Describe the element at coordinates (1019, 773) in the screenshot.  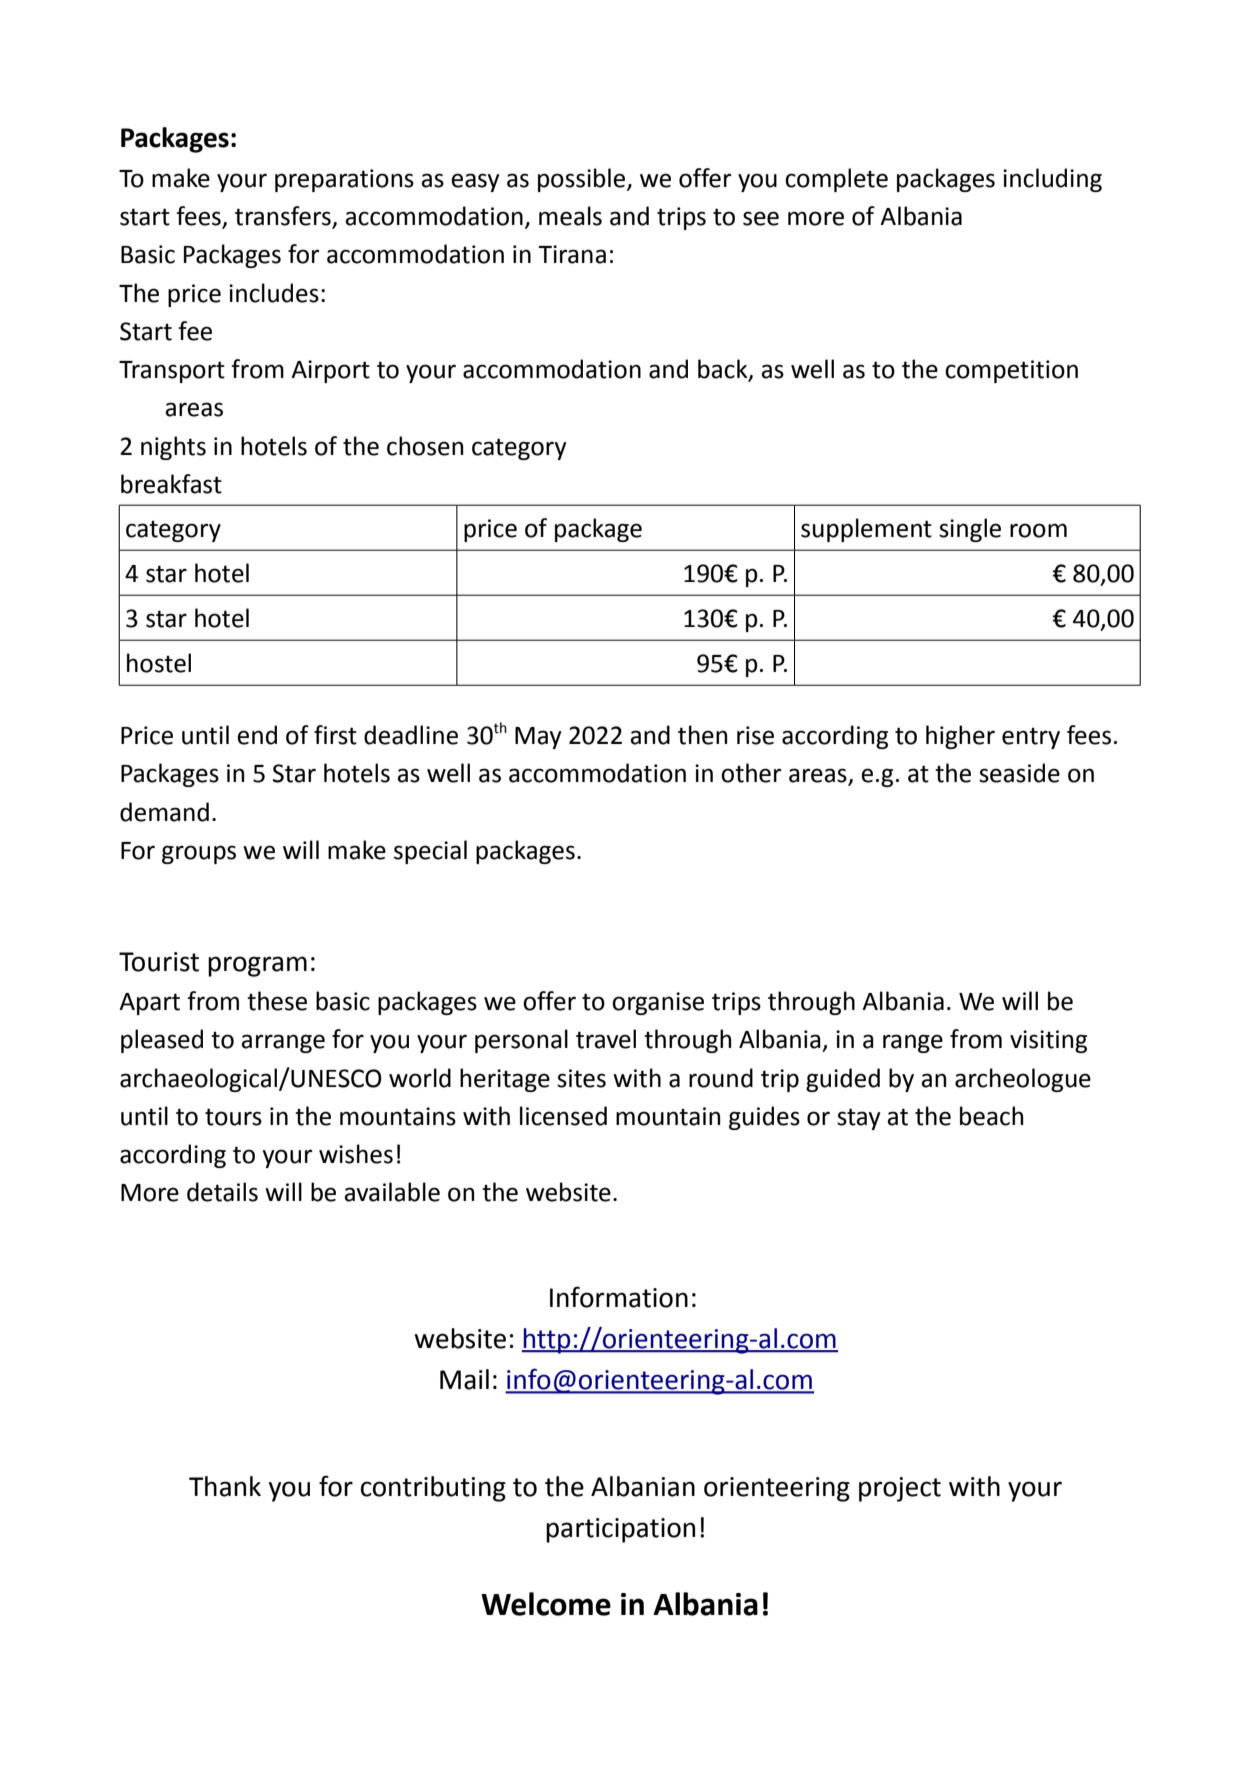
I see `seaside` at that location.
